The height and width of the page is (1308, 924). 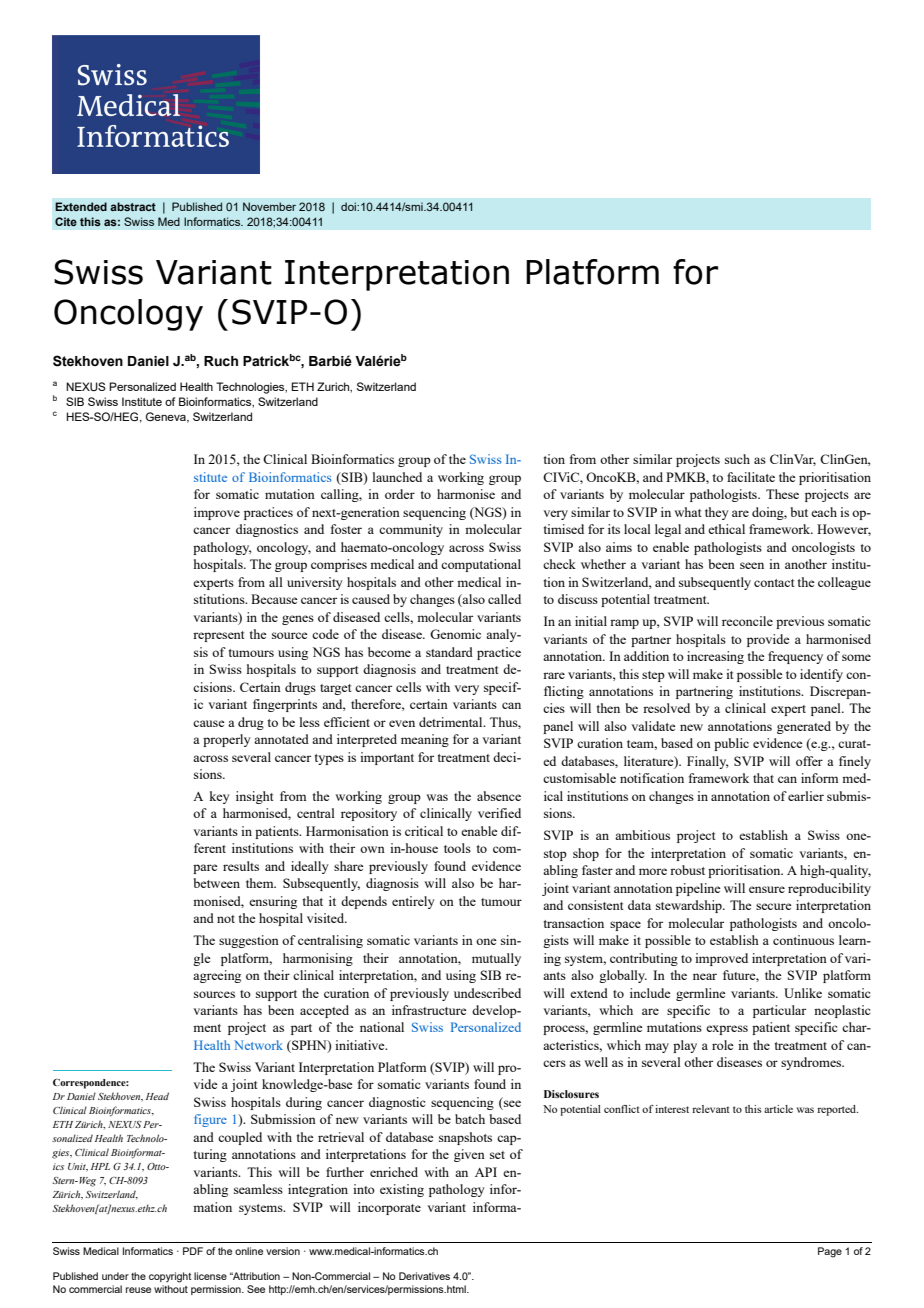 What do you see at coordinates (227, 740) in the page?
I see `properly` at bounding box center [227, 740].
